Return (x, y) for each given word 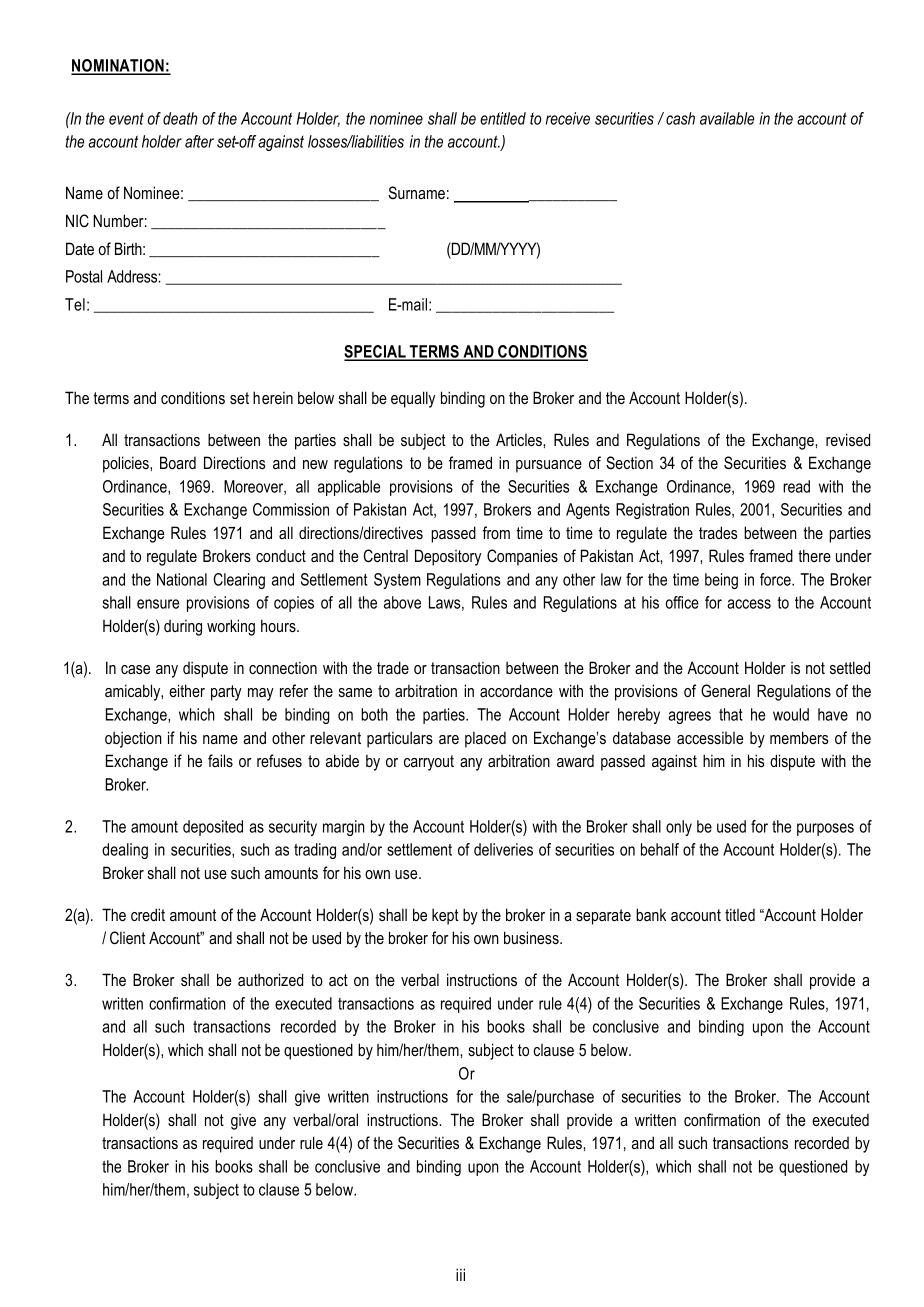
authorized (270, 979)
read (796, 486)
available (727, 118)
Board (178, 462)
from (496, 532)
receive (568, 118)
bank (651, 914)
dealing (125, 851)
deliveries (503, 849)
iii (460, 1274)
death (180, 118)
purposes (825, 829)
